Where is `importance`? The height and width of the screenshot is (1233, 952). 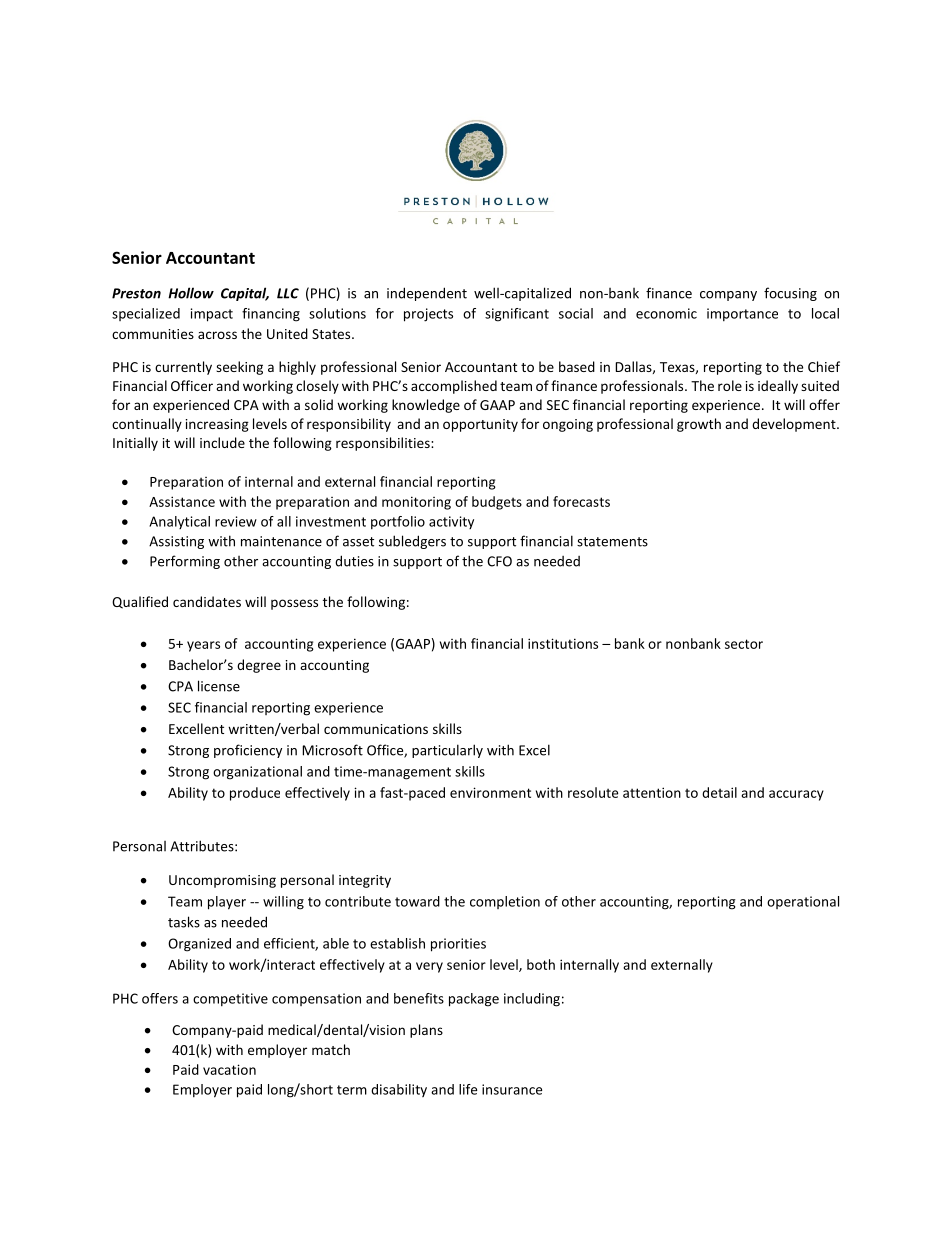
importance is located at coordinates (742, 314).
